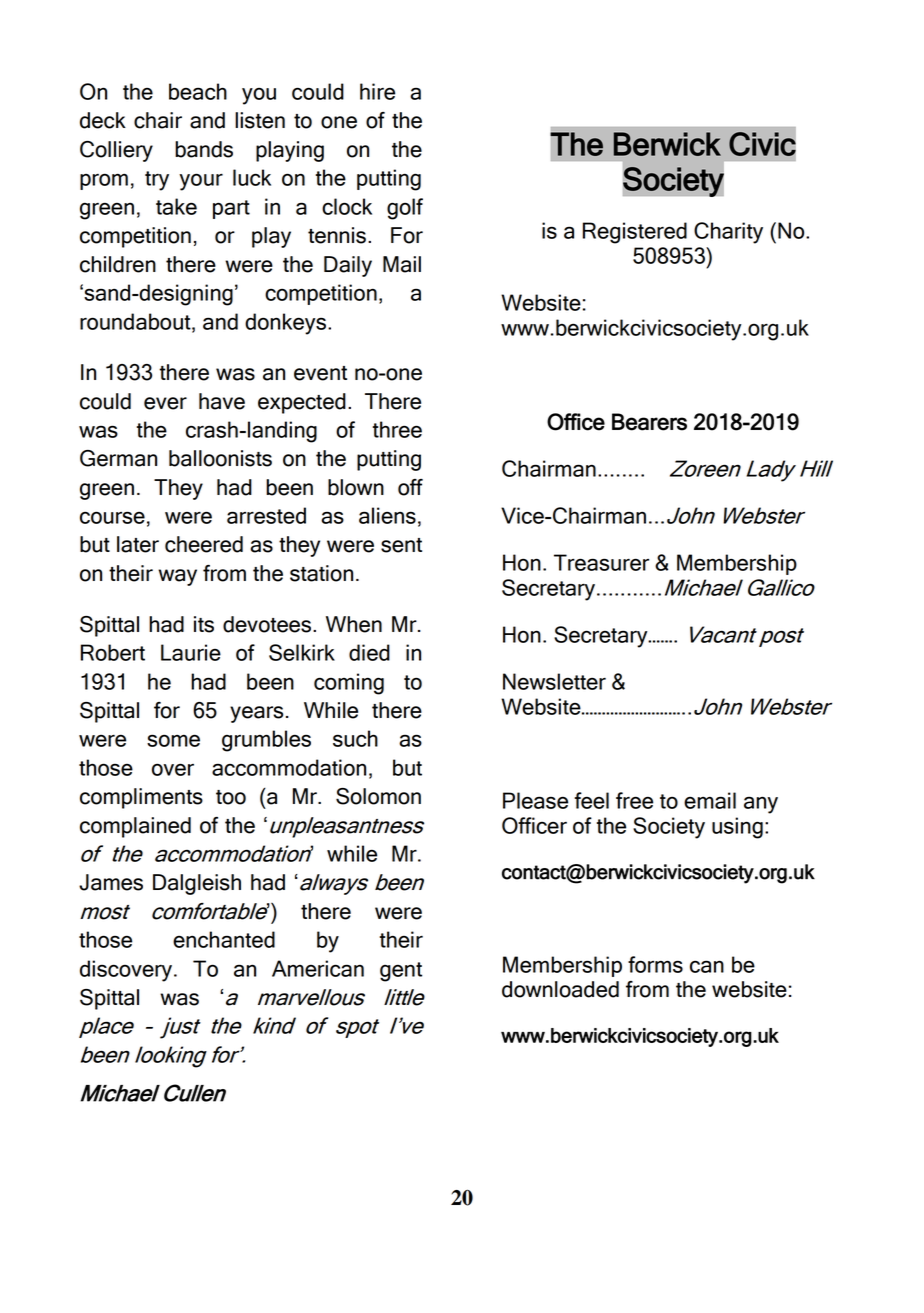 The width and height of the screenshot is (924, 1313). Describe the element at coordinates (601, 562) in the screenshot. I see `Treasurer` at that location.
